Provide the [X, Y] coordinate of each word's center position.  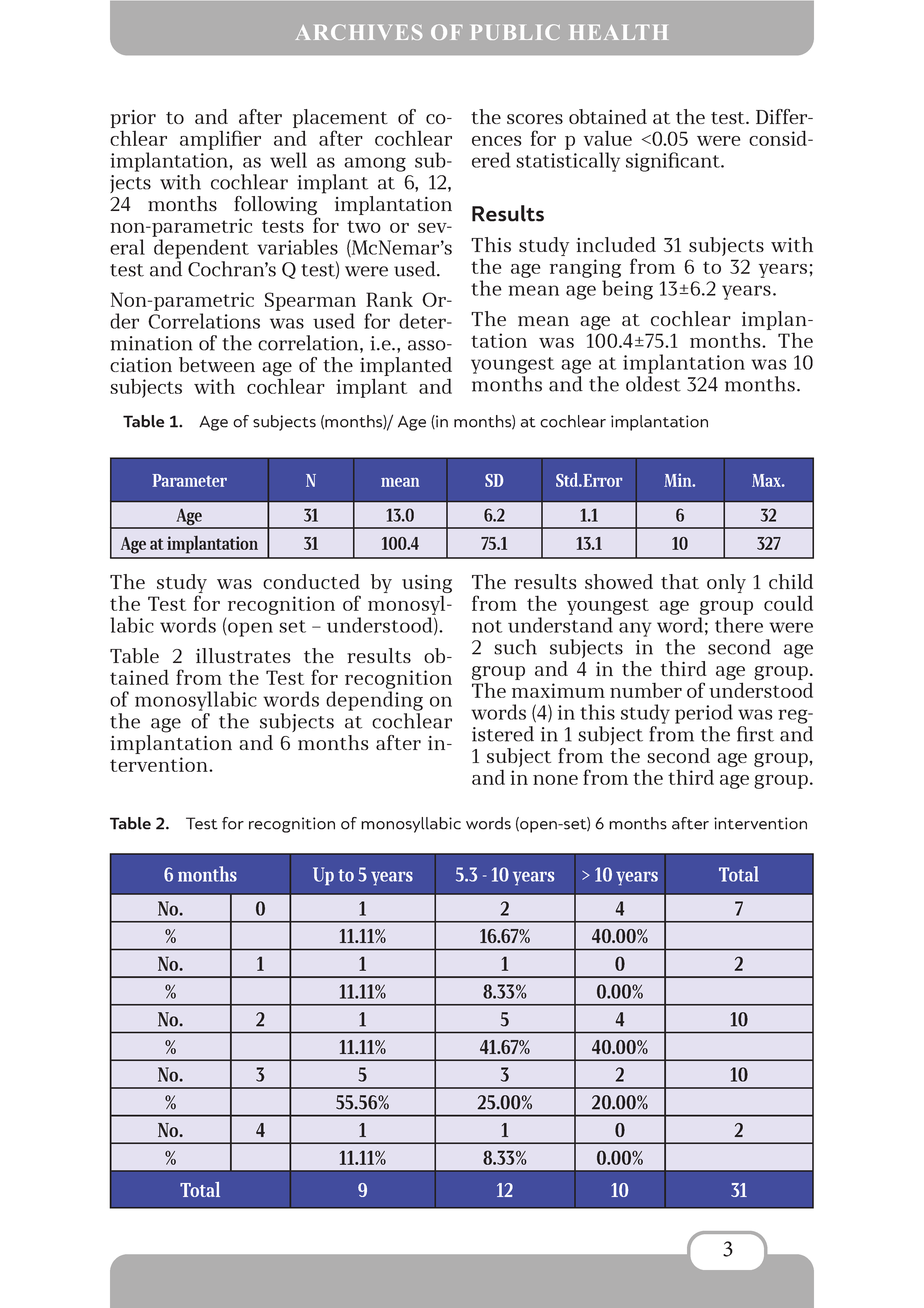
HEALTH [618, 32]
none [555, 780]
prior [133, 119]
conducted [311, 581]
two [364, 226]
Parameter [189, 480]
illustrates [243, 655]
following [276, 207]
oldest [653, 384]
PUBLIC [515, 32]
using [427, 585]
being [627, 290]
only [726, 583]
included [616, 244]
